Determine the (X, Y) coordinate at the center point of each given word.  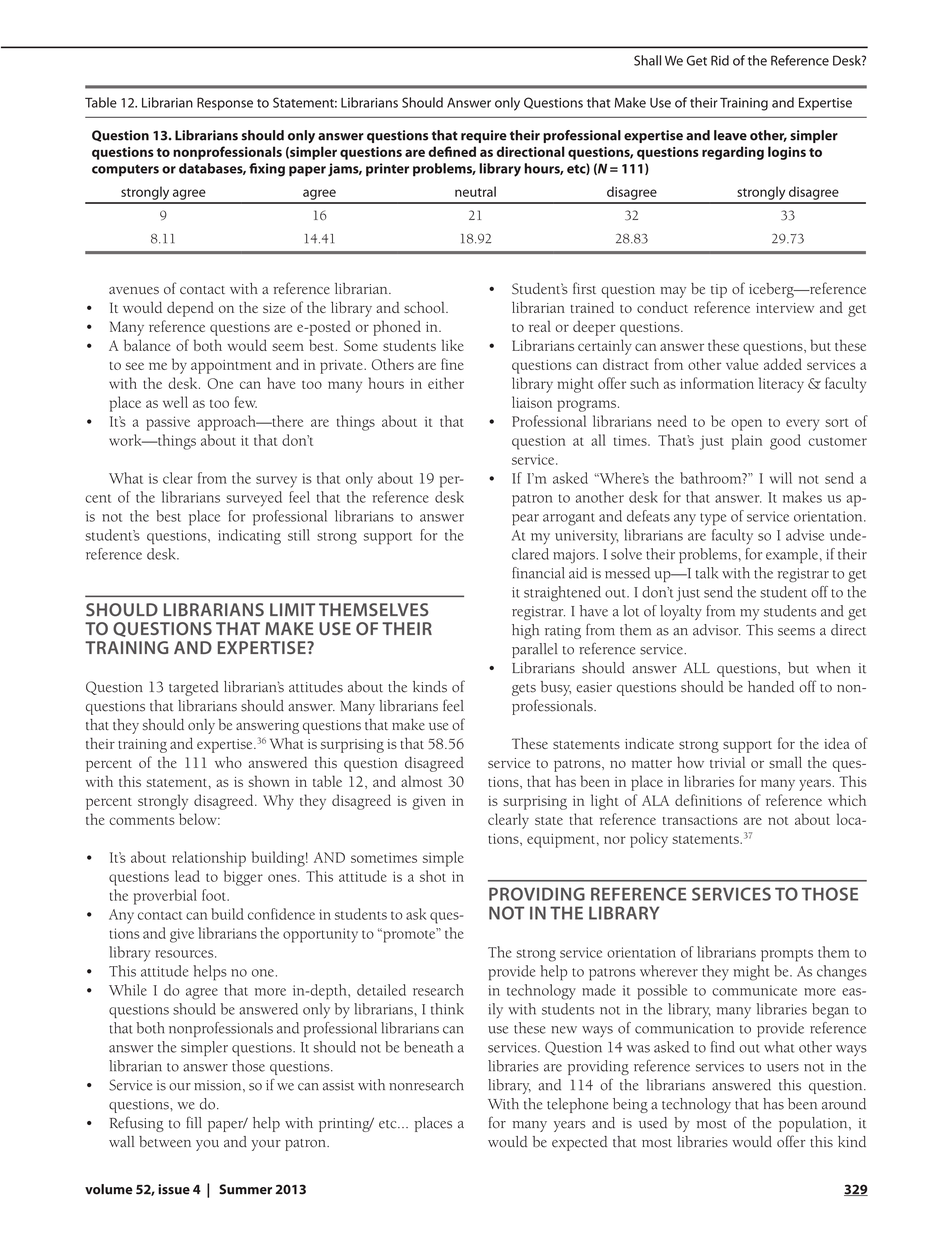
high (525, 631)
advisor (716, 630)
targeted (194, 688)
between (165, 1142)
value (742, 364)
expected (579, 1143)
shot (433, 876)
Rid (720, 60)
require (484, 136)
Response (225, 104)
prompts (787, 955)
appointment (231, 367)
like (453, 345)
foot (215, 895)
